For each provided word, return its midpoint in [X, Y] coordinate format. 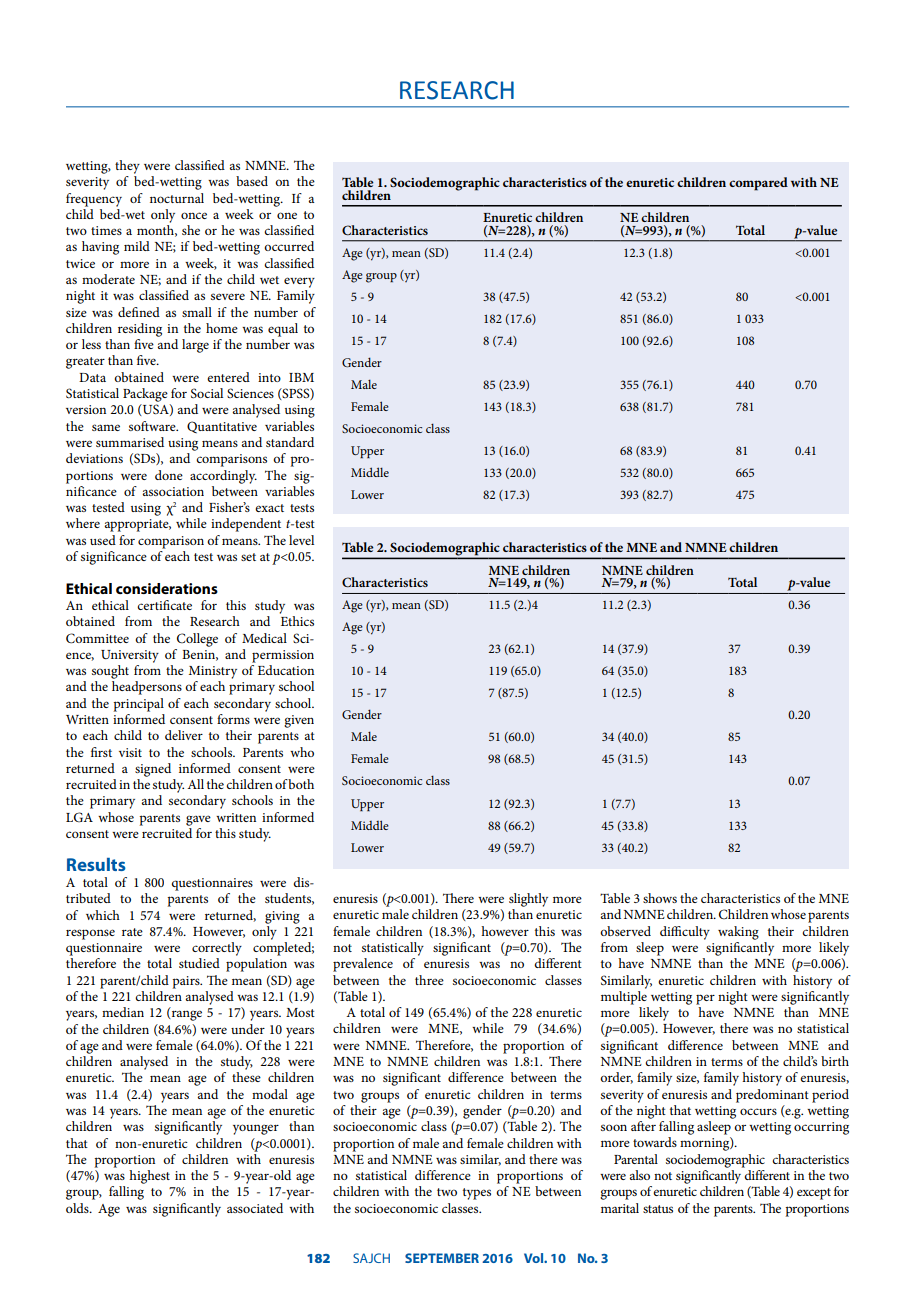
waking [738, 933]
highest [149, 1177]
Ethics [297, 621]
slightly [528, 900]
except [814, 1194]
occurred [289, 246]
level [301, 540]
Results [96, 864]
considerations [167, 588]
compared [758, 184]
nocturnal [177, 198]
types [477, 1194]
